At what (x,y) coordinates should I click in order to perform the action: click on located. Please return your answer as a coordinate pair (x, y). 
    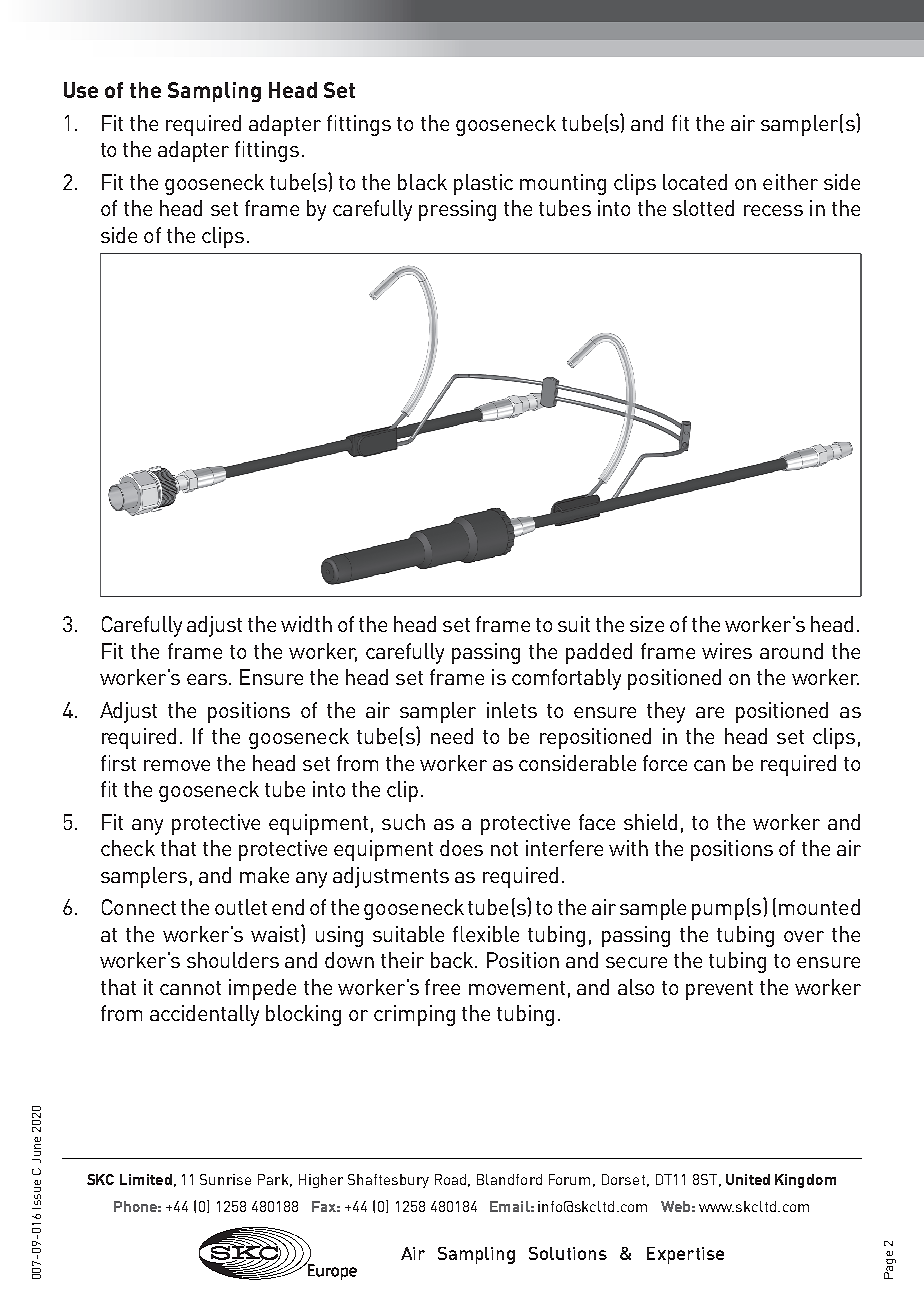
    Looking at the image, I should click on (695, 182).
